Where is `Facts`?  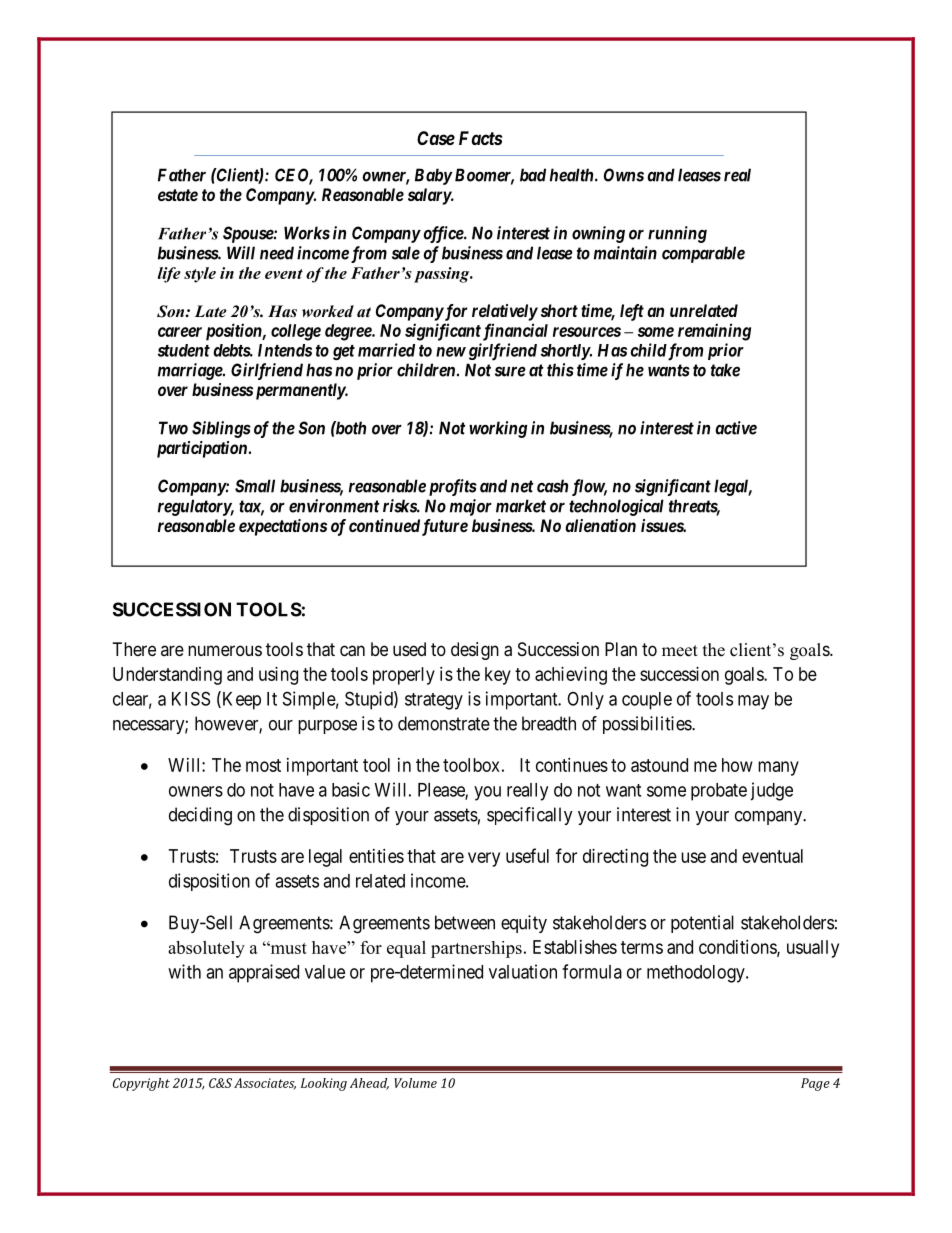 Facts is located at coordinates (481, 138).
